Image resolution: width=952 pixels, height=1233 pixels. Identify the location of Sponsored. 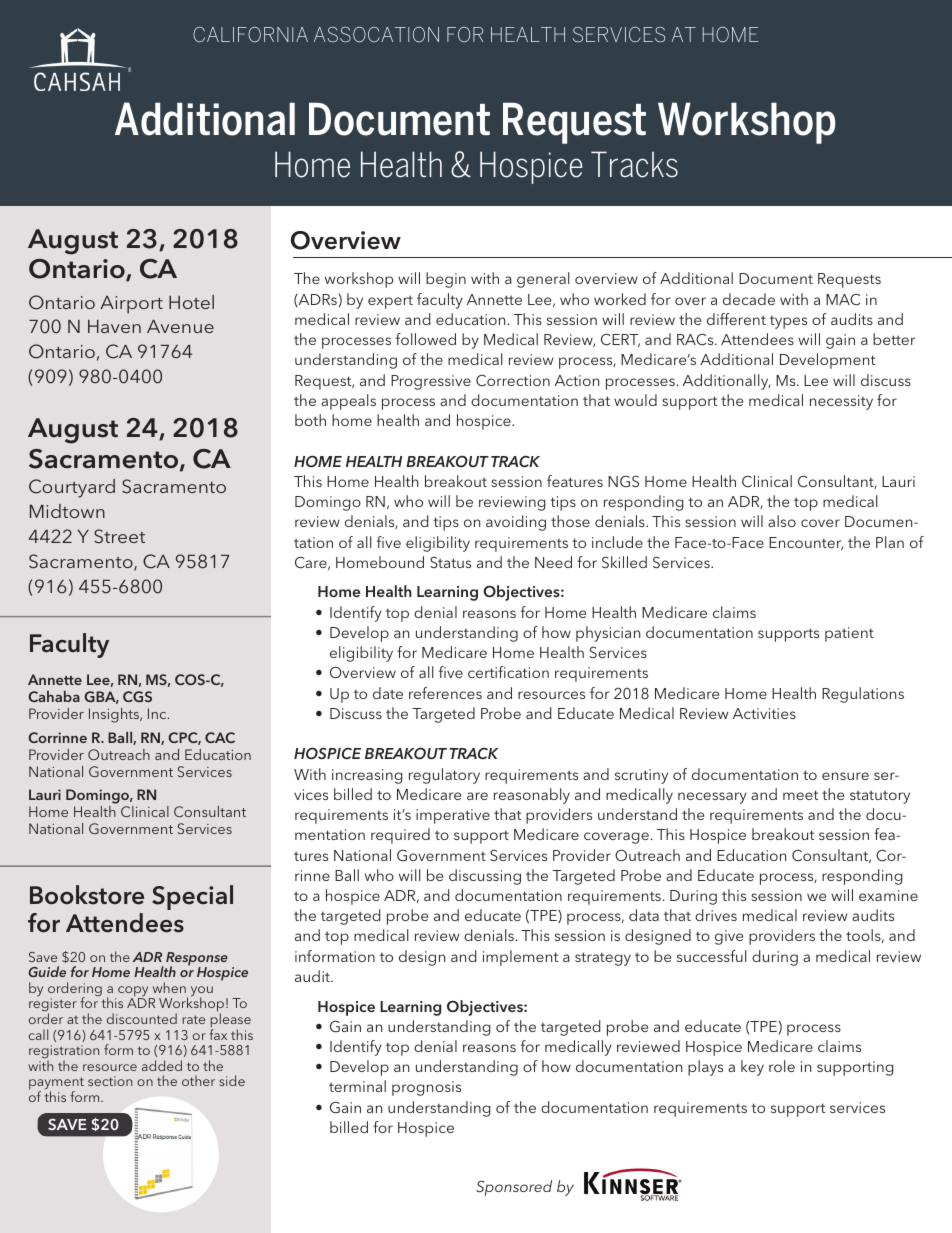
(514, 1188).
